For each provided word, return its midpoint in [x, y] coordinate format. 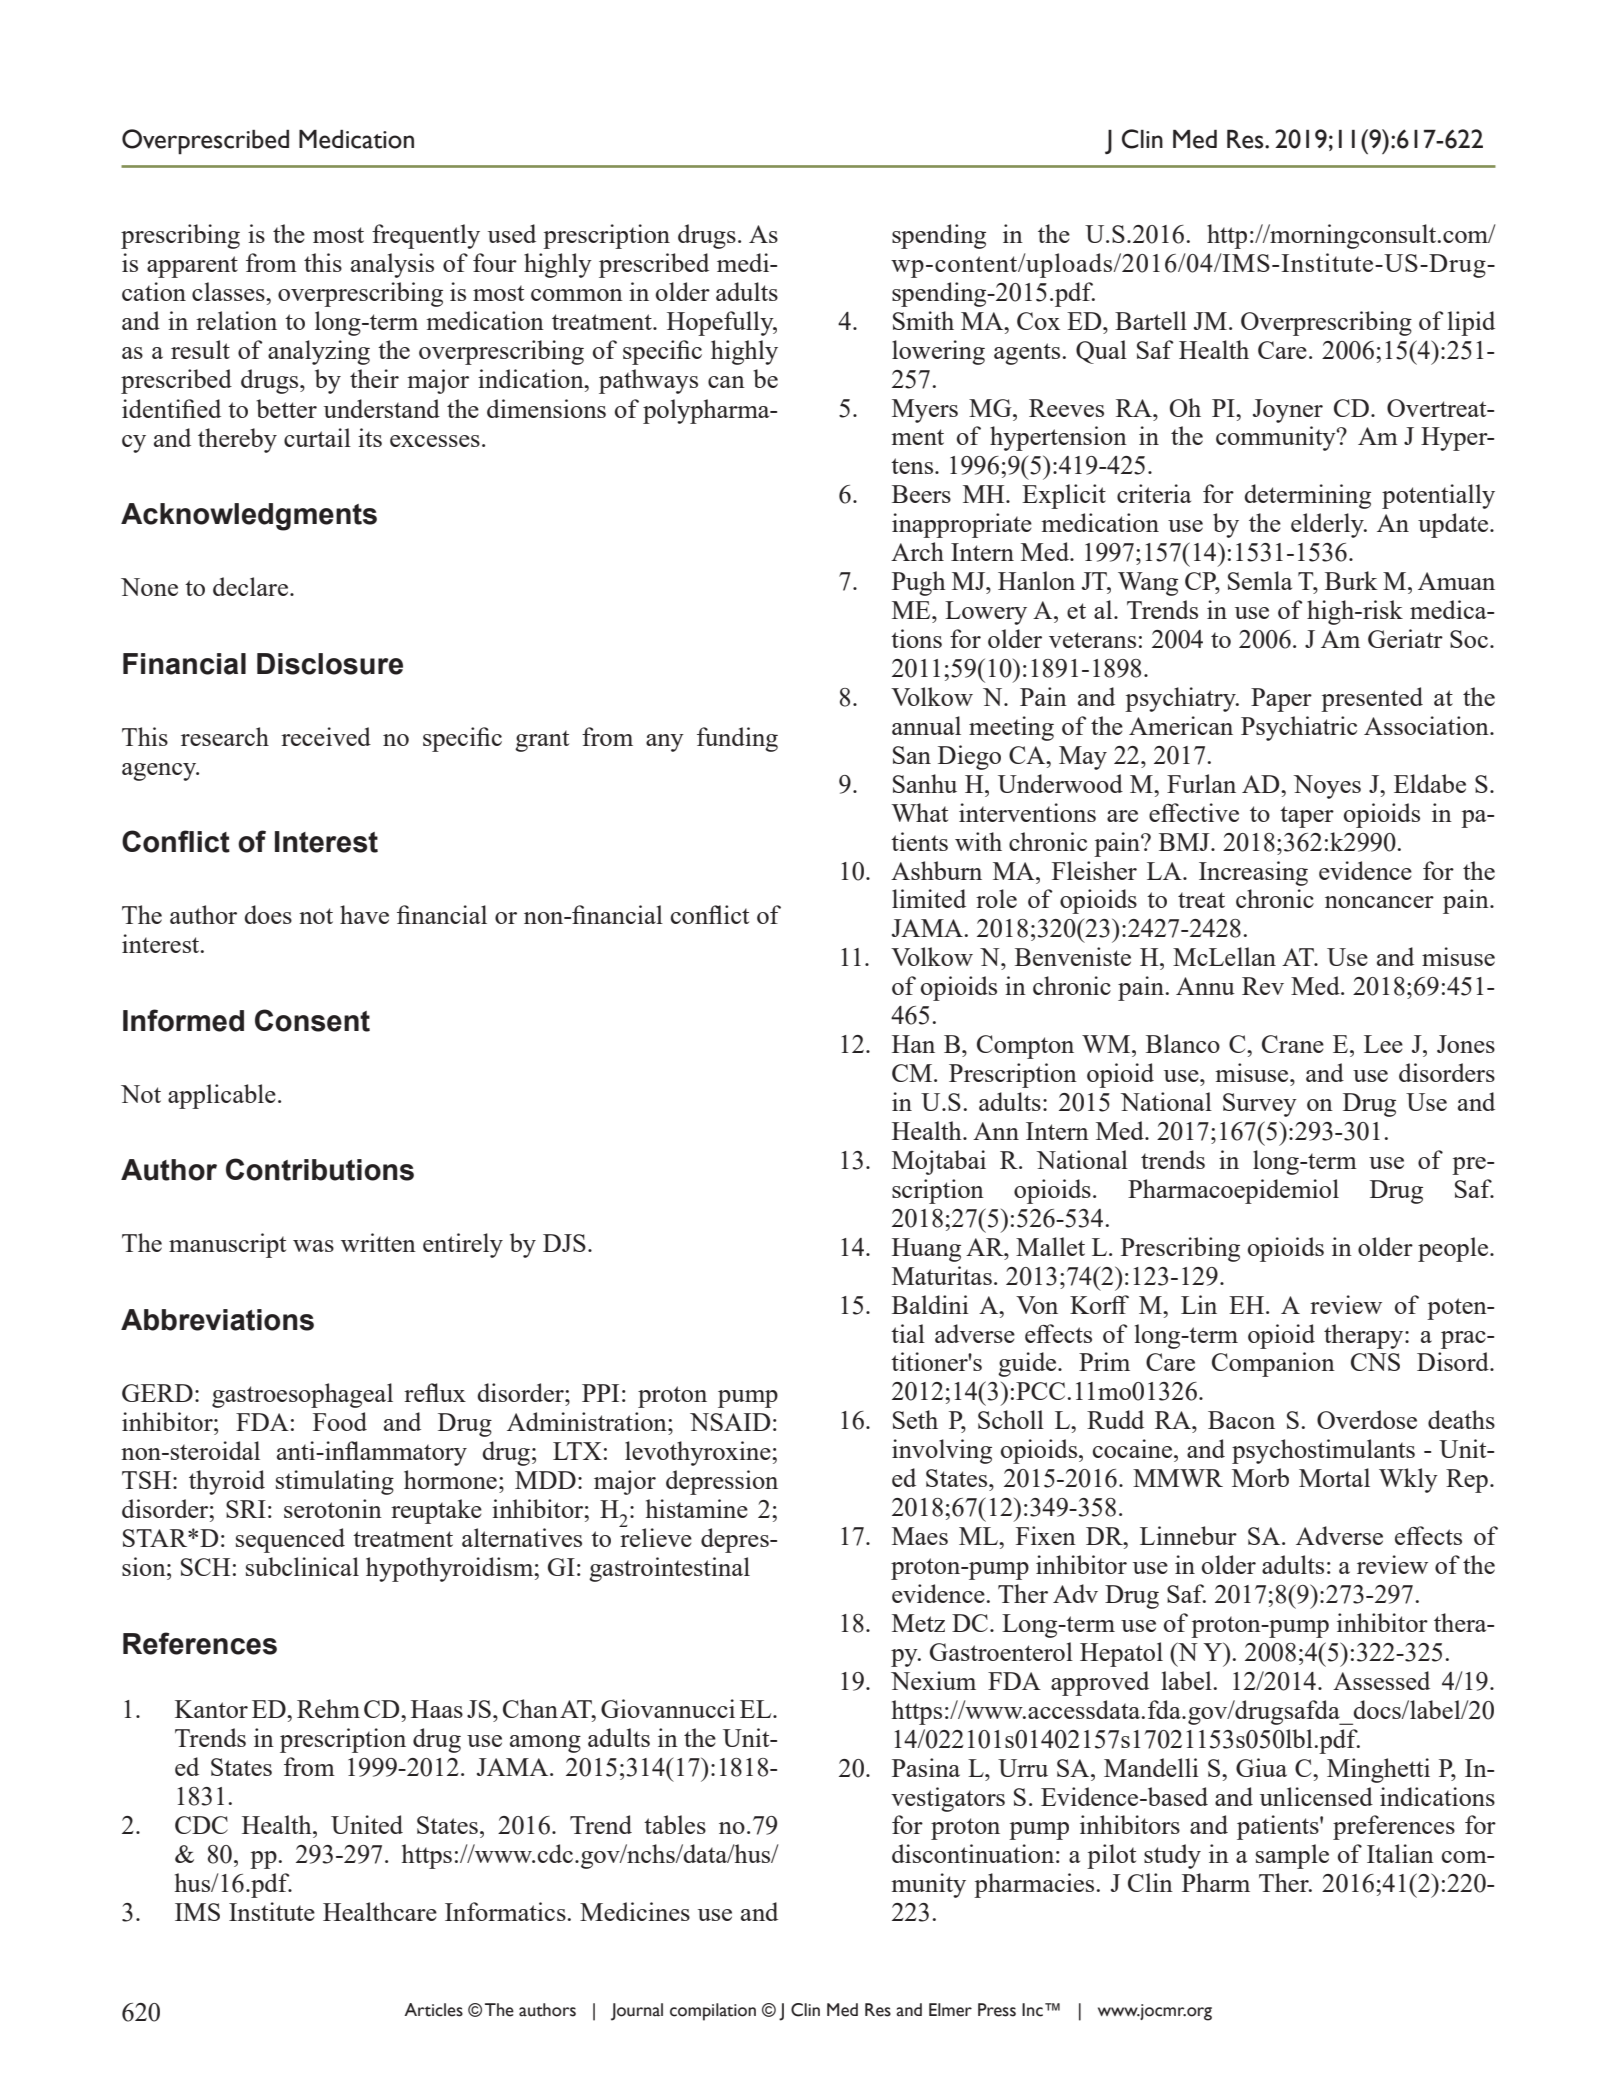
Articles [433, 2010]
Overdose [1367, 1419]
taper [1307, 817]
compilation [713, 2012]
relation [236, 320]
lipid [1471, 323]
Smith [923, 320]
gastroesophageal [302, 1395]
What [920, 812]
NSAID [730, 1422]
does [268, 914]
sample [1292, 1856]
